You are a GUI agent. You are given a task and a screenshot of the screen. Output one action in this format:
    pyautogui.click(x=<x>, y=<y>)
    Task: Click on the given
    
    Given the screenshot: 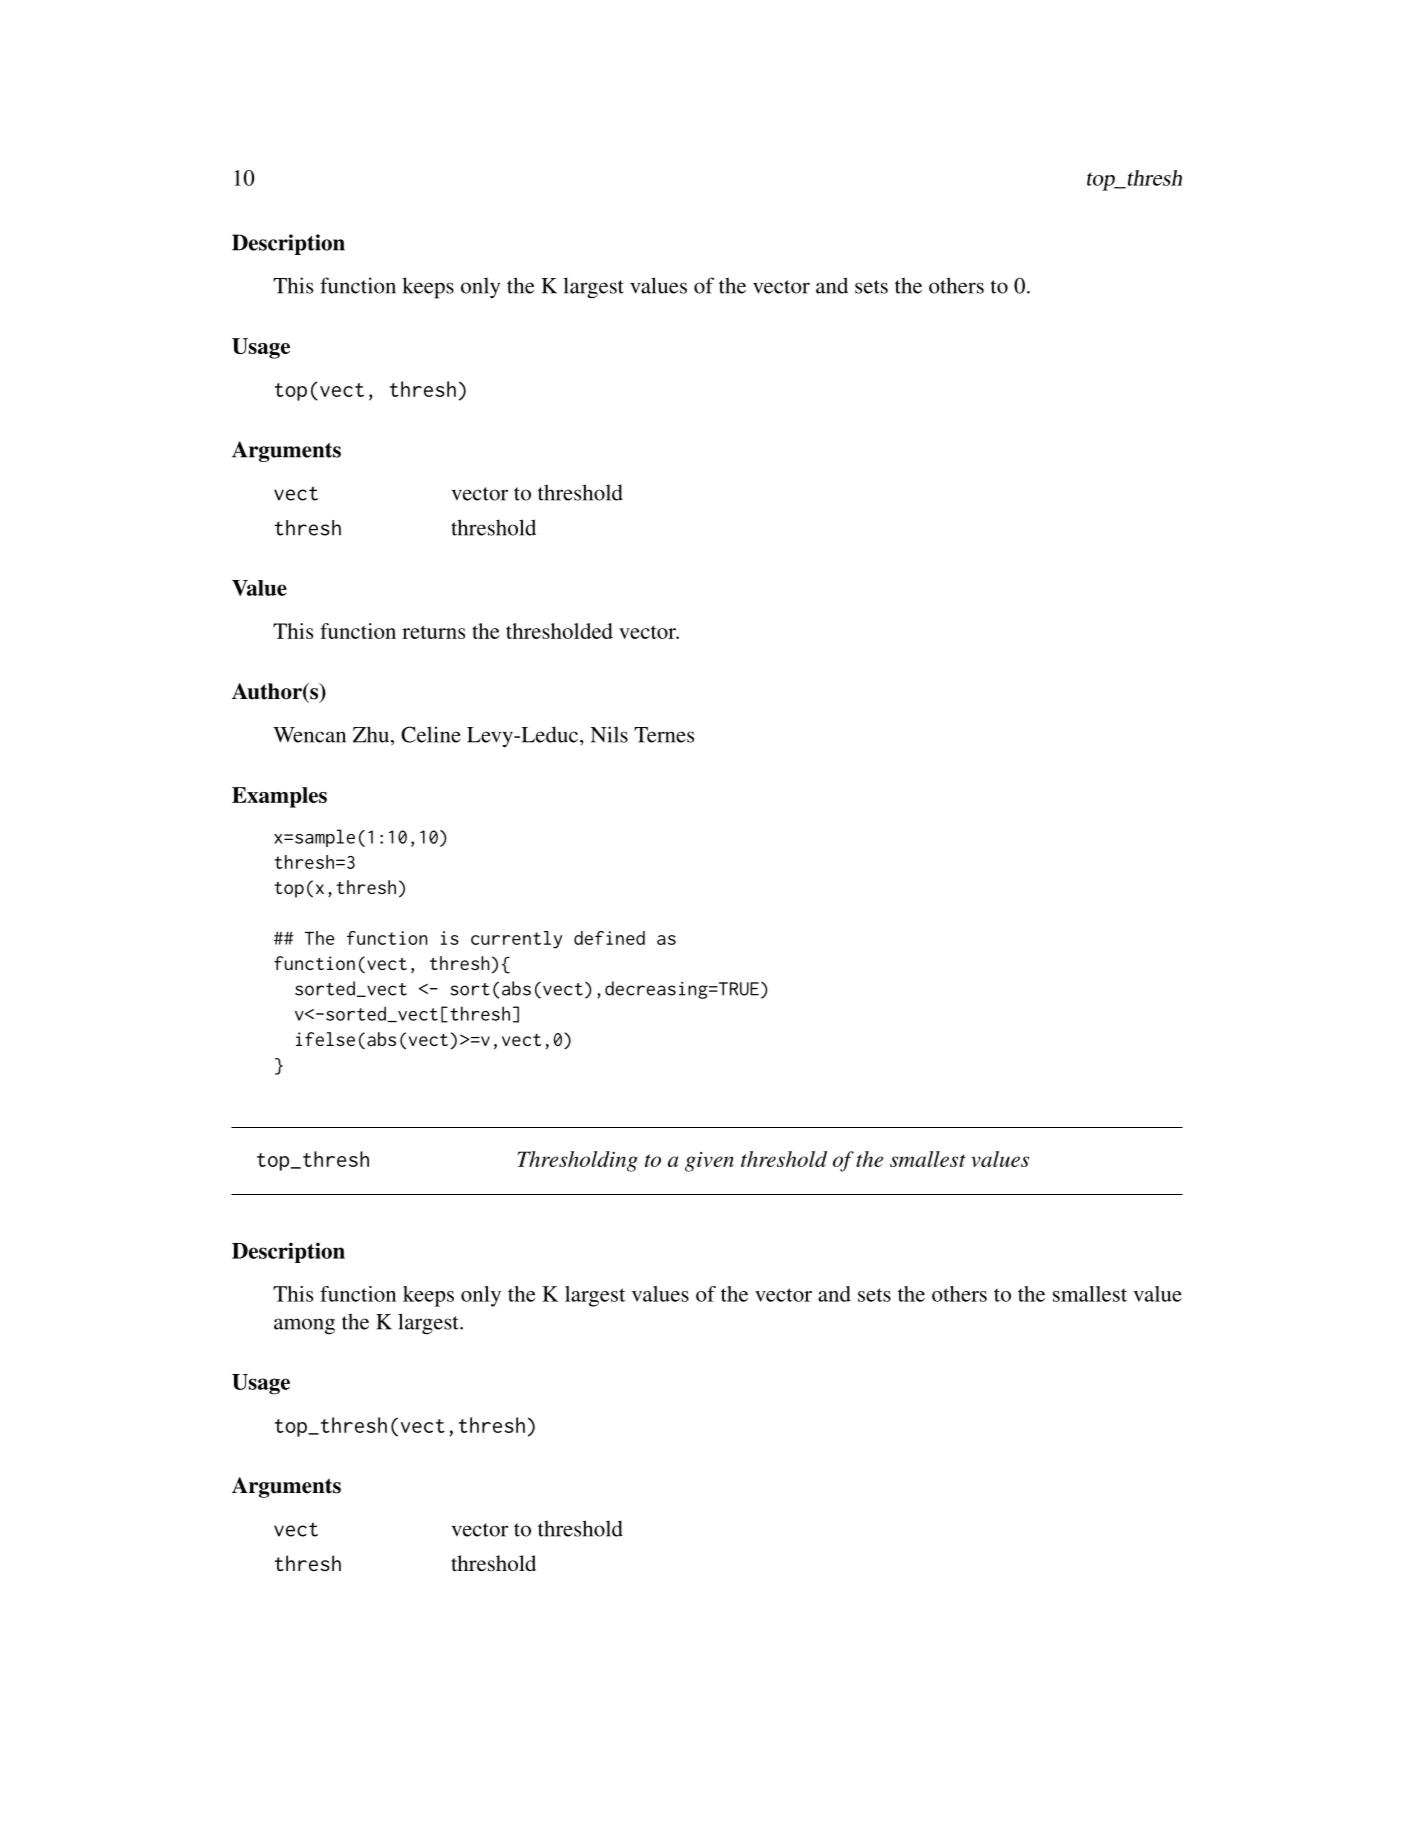 What is the action you would take?
    pyautogui.click(x=709, y=1162)
